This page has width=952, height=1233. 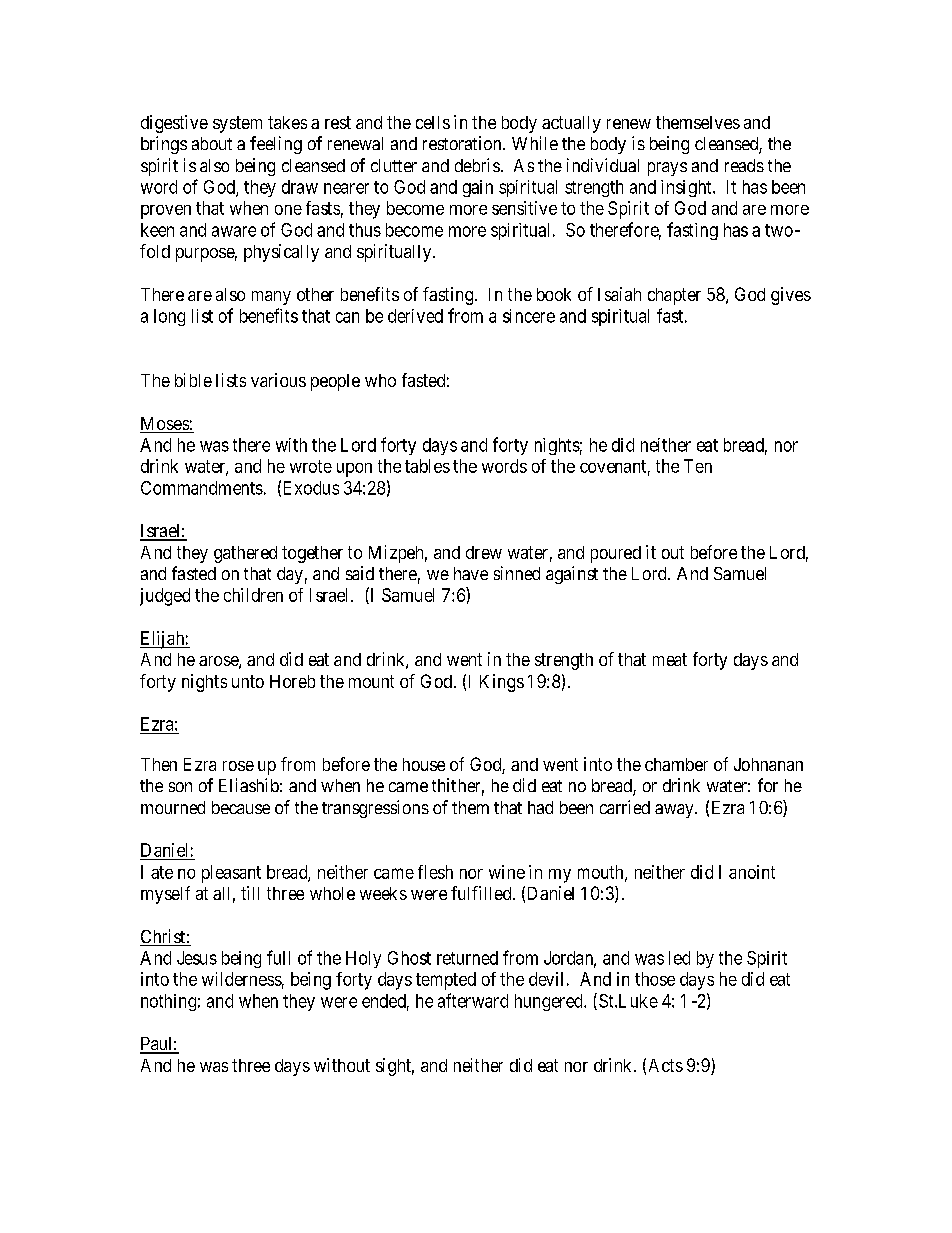 I want to click on meat, so click(x=670, y=659).
